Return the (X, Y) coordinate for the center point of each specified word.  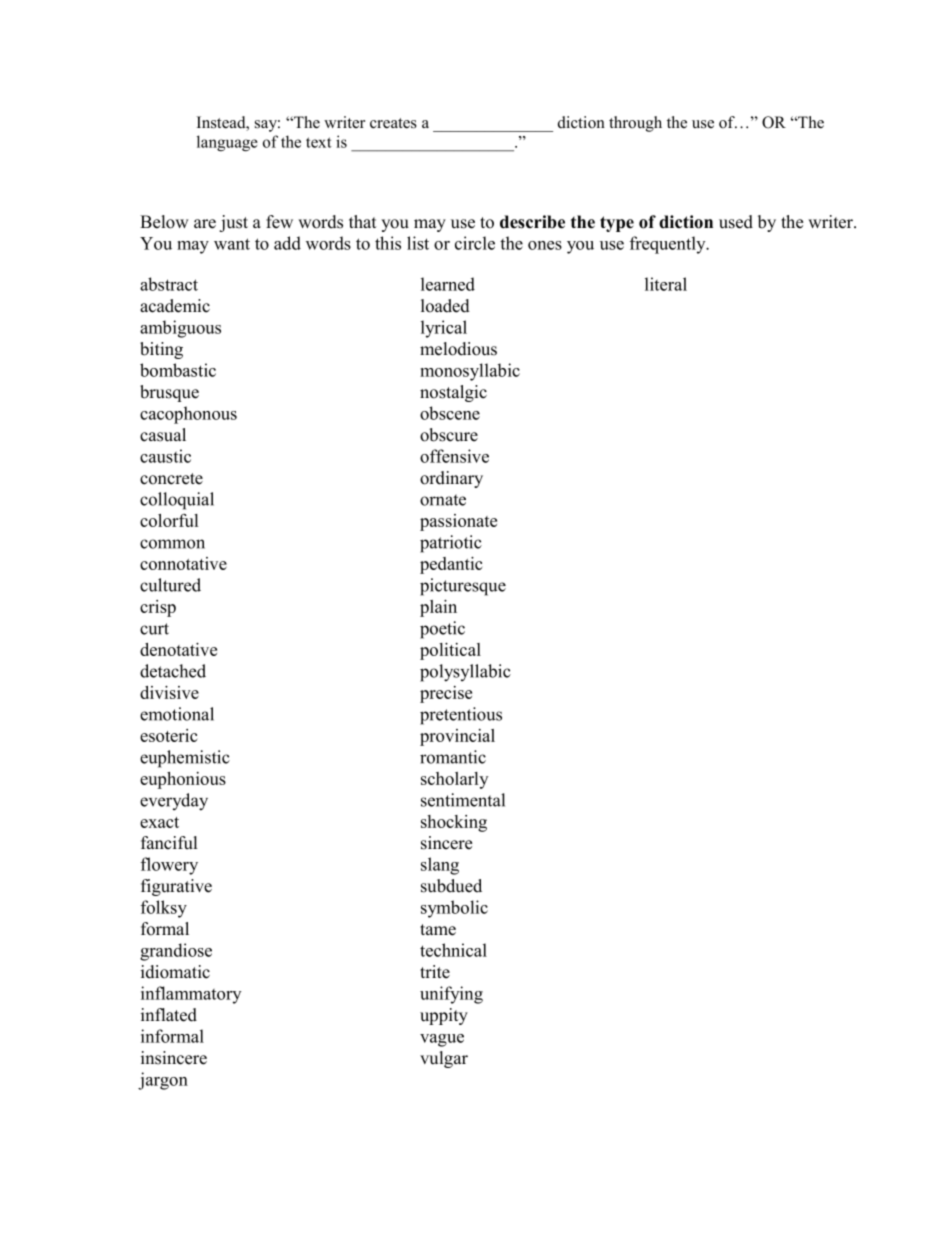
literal (666, 284)
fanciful (169, 843)
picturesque (463, 587)
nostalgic (453, 393)
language (227, 143)
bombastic (178, 370)
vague (442, 1040)
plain (438, 608)
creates (393, 123)
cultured (170, 585)
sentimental (463, 800)
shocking (454, 823)
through (635, 124)
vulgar (444, 1059)
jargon (163, 1081)
